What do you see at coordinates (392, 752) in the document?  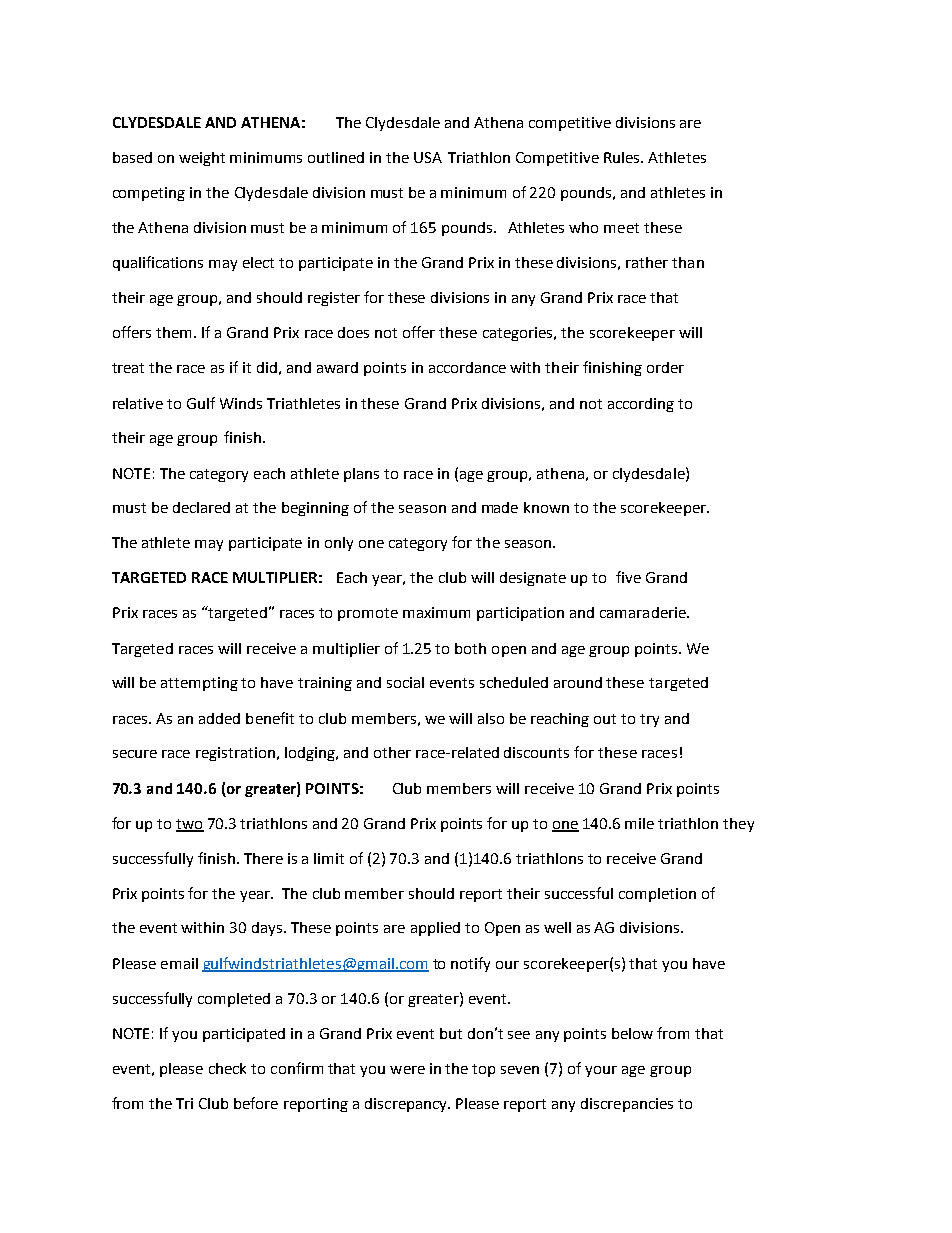 I see `other` at bounding box center [392, 752].
